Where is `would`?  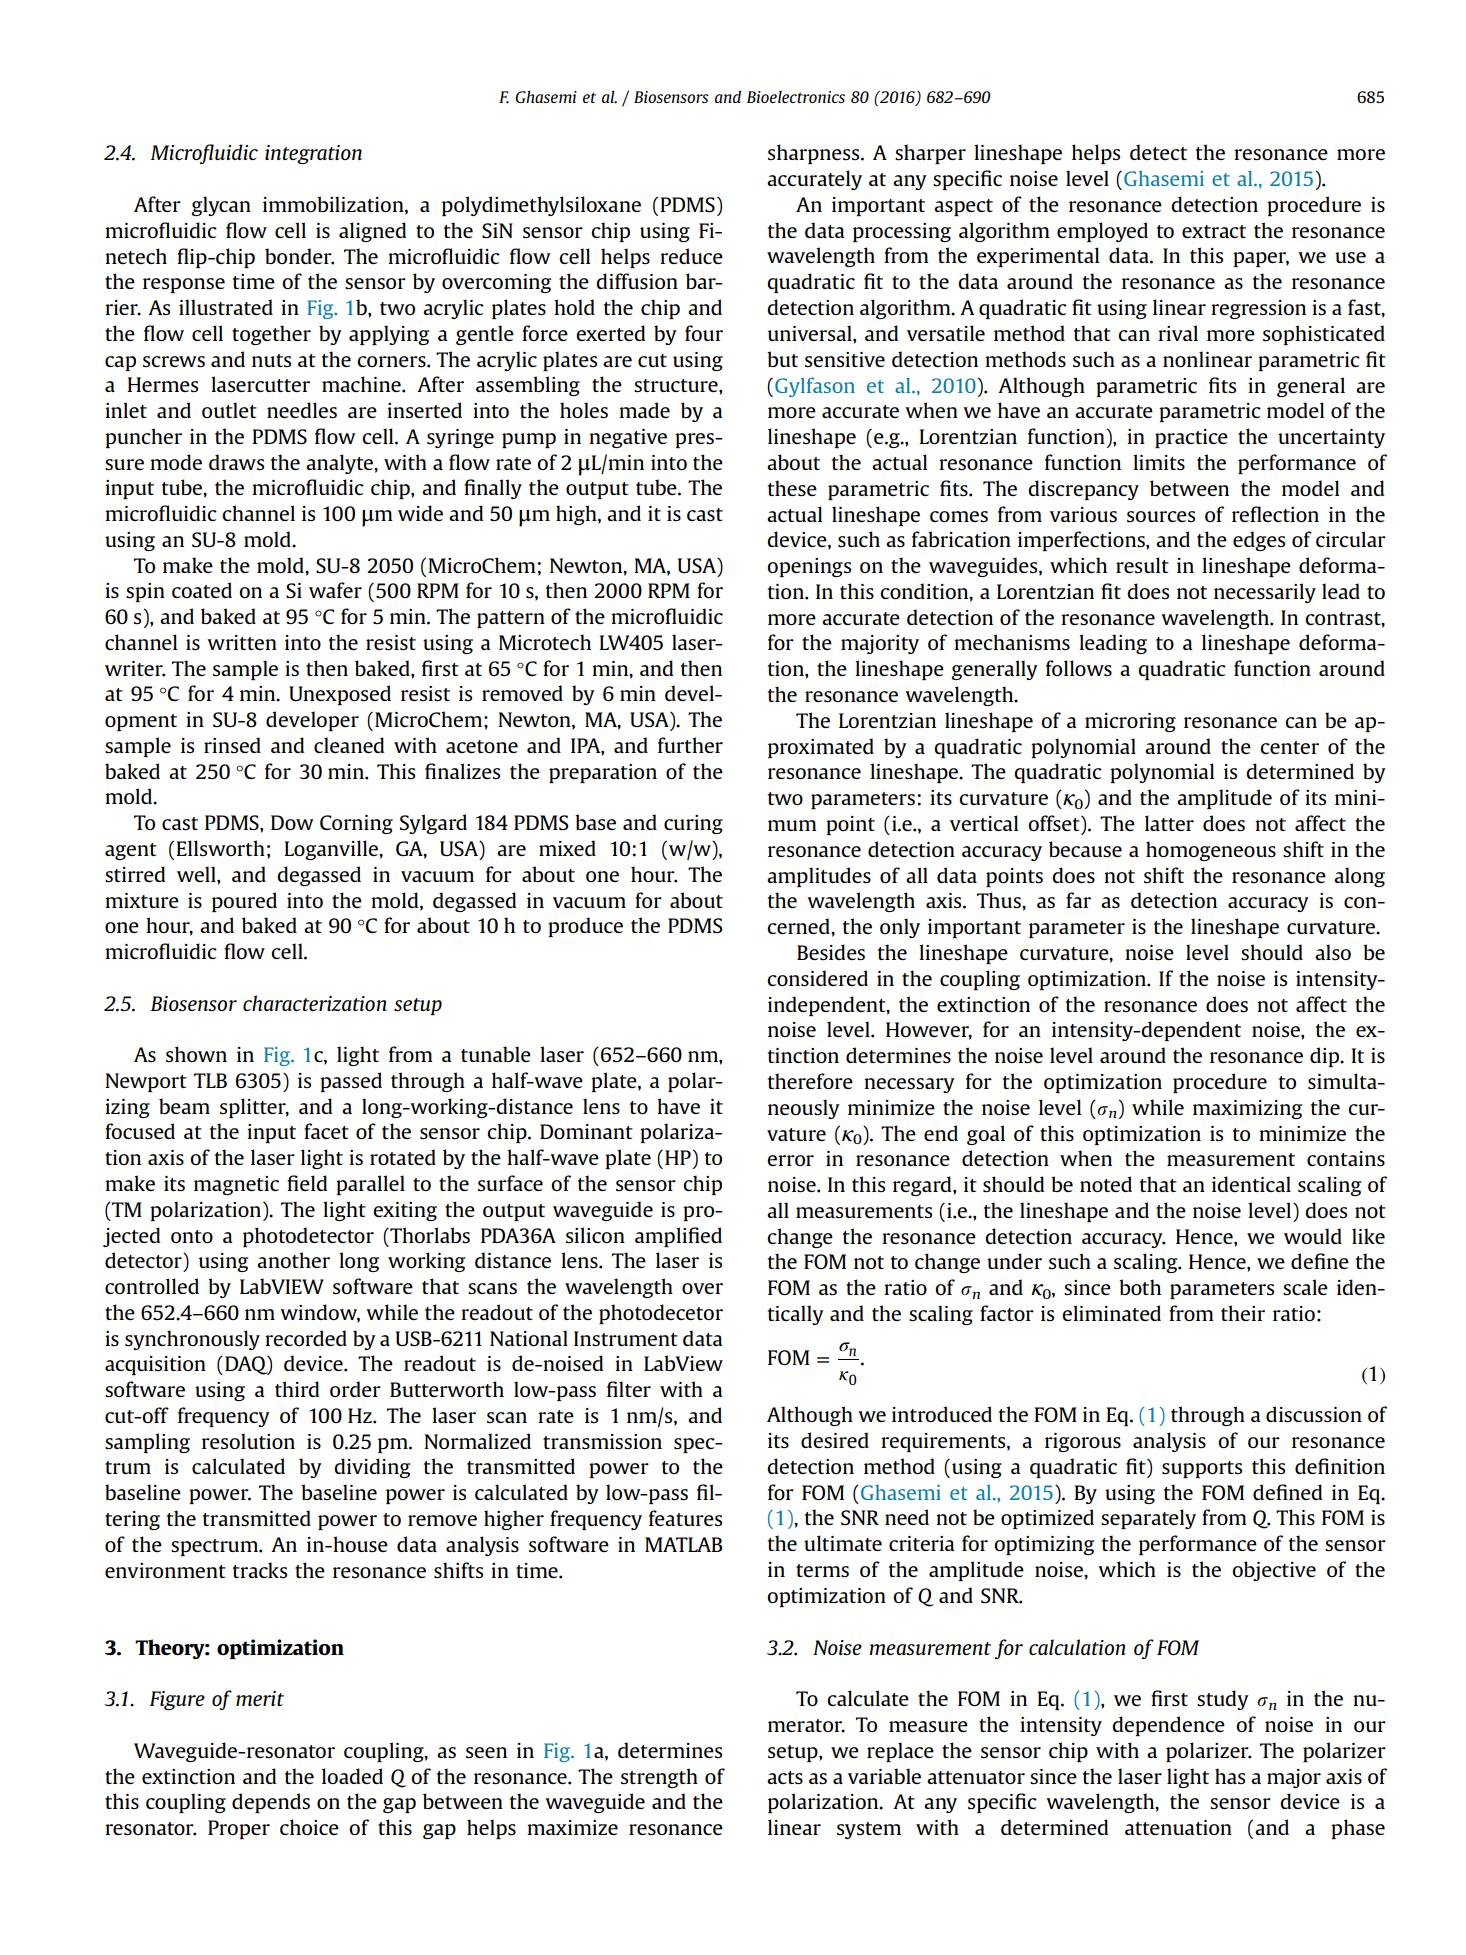 would is located at coordinates (1313, 1236).
